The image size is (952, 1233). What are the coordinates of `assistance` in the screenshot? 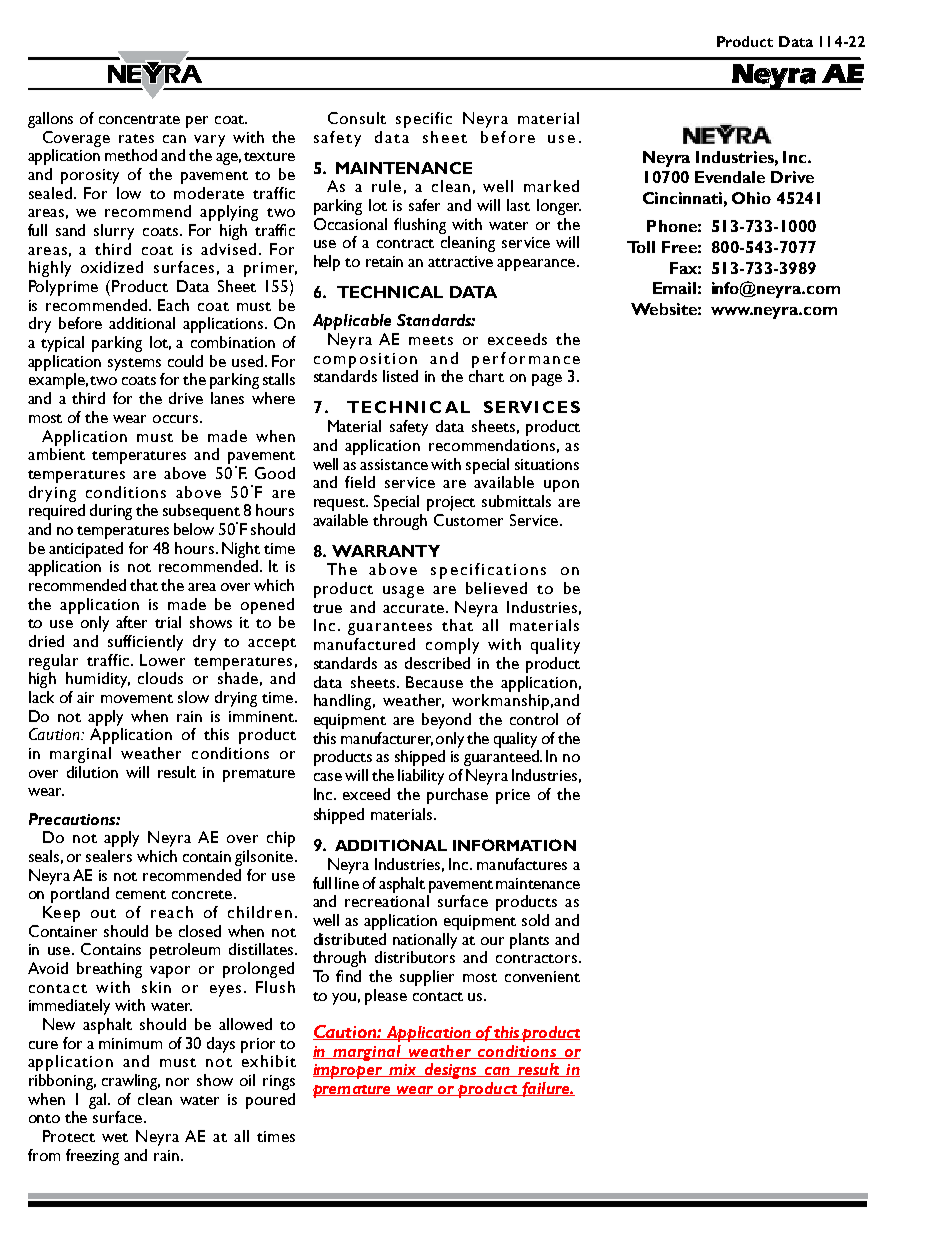 It's located at (394, 464).
